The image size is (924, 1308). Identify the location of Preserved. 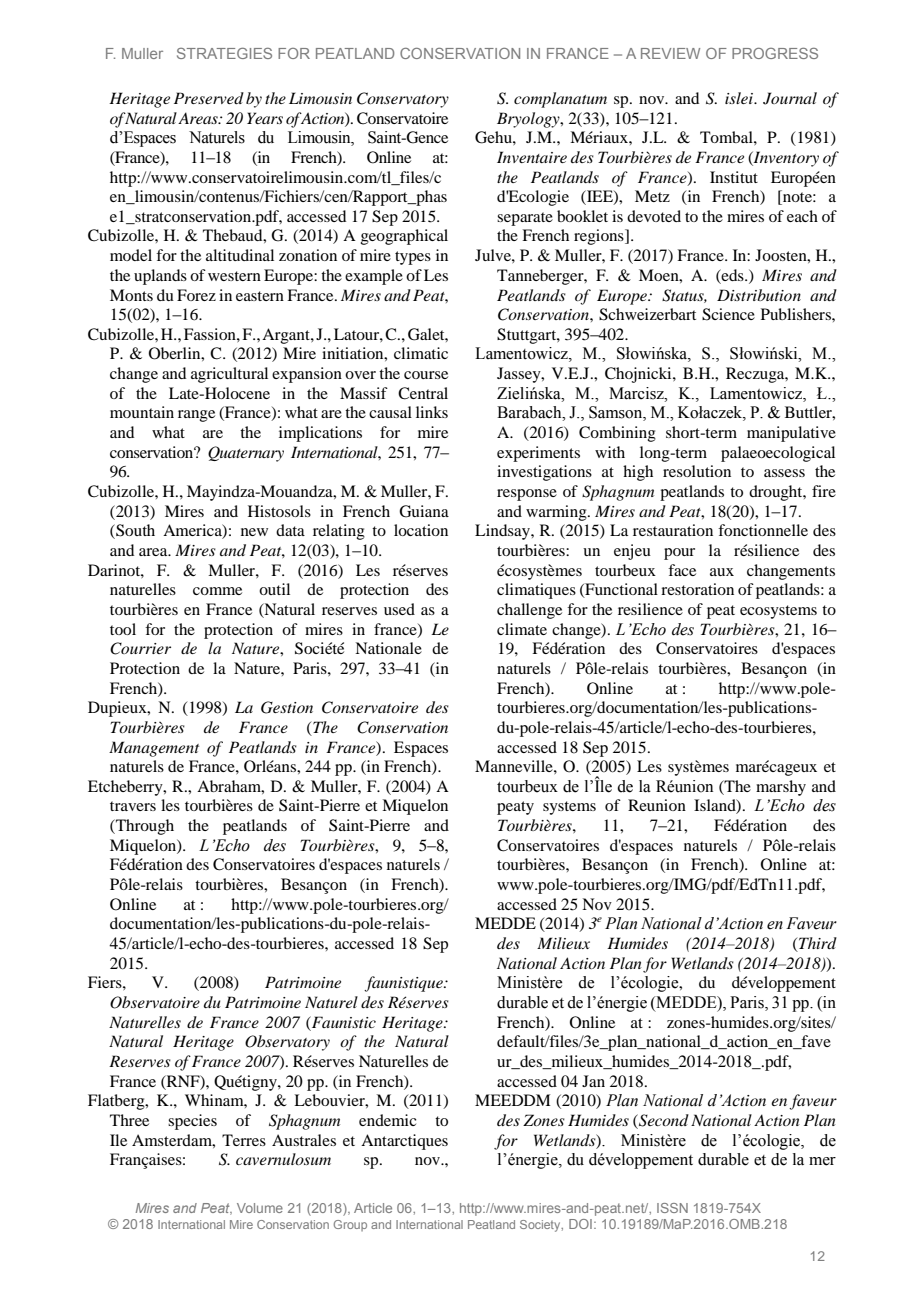
(209, 98).
